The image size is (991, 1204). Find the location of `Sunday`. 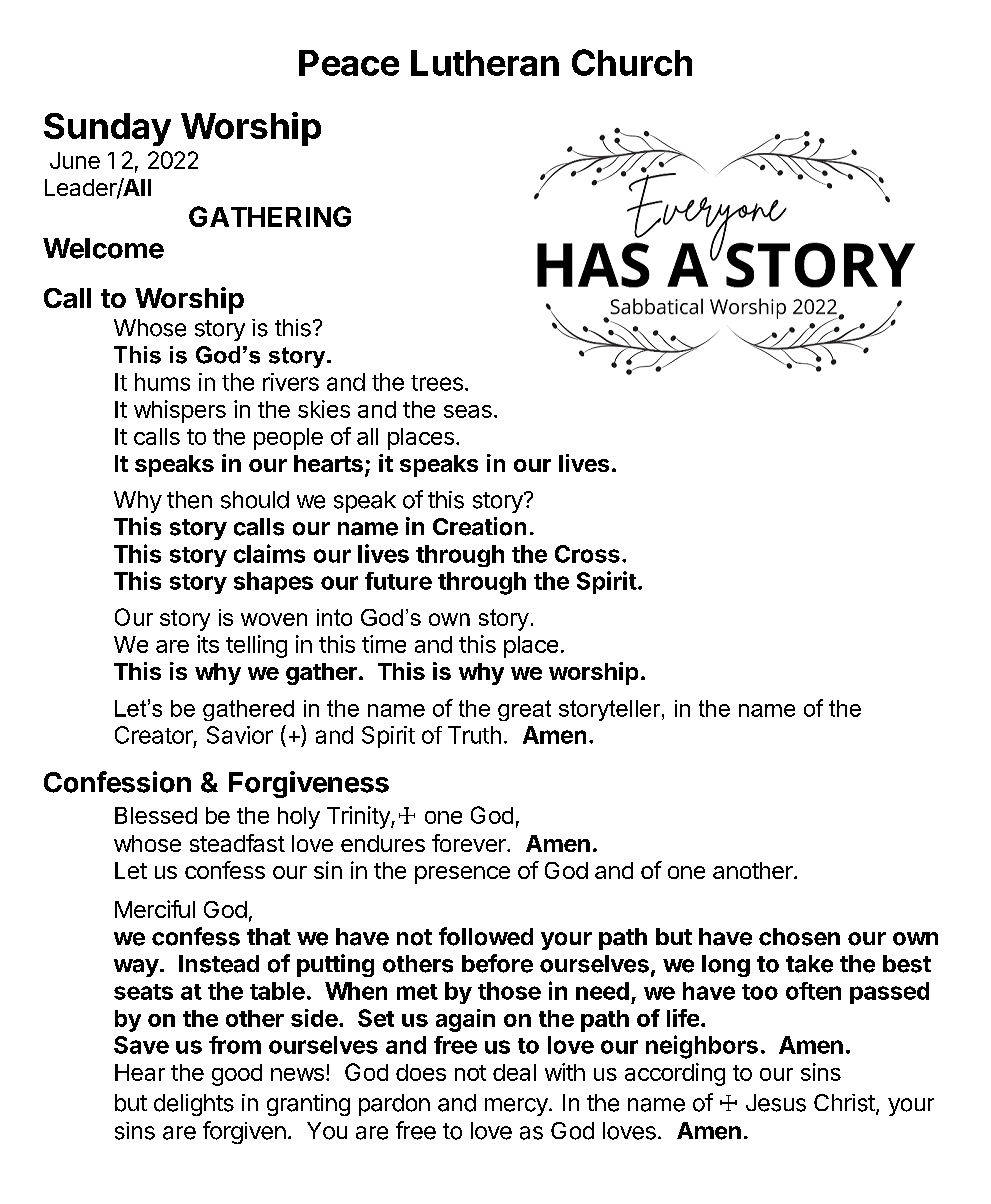

Sunday is located at coordinates (107, 129).
